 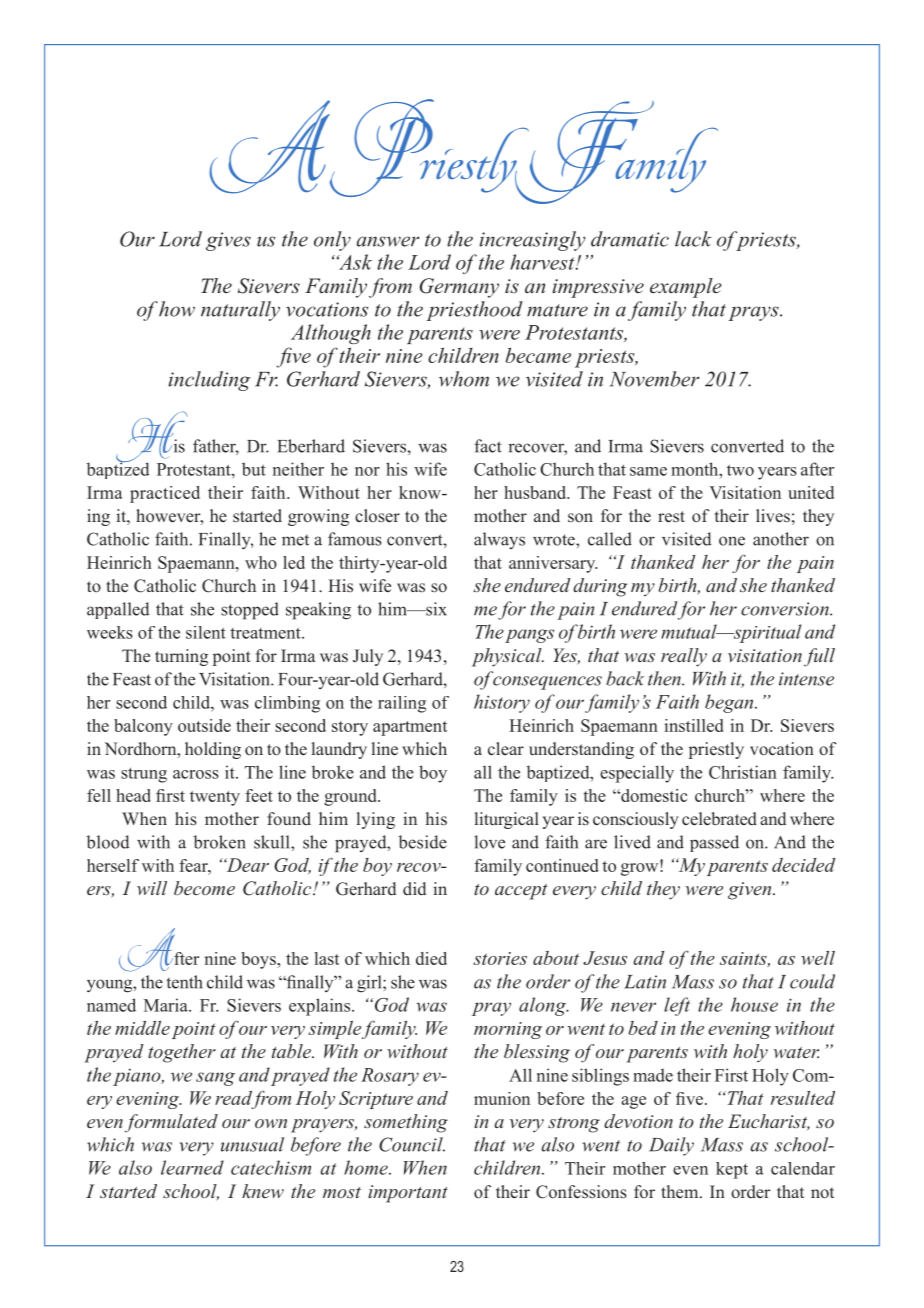 What do you see at coordinates (408, 1194) in the page?
I see `important` at bounding box center [408, 1194].
